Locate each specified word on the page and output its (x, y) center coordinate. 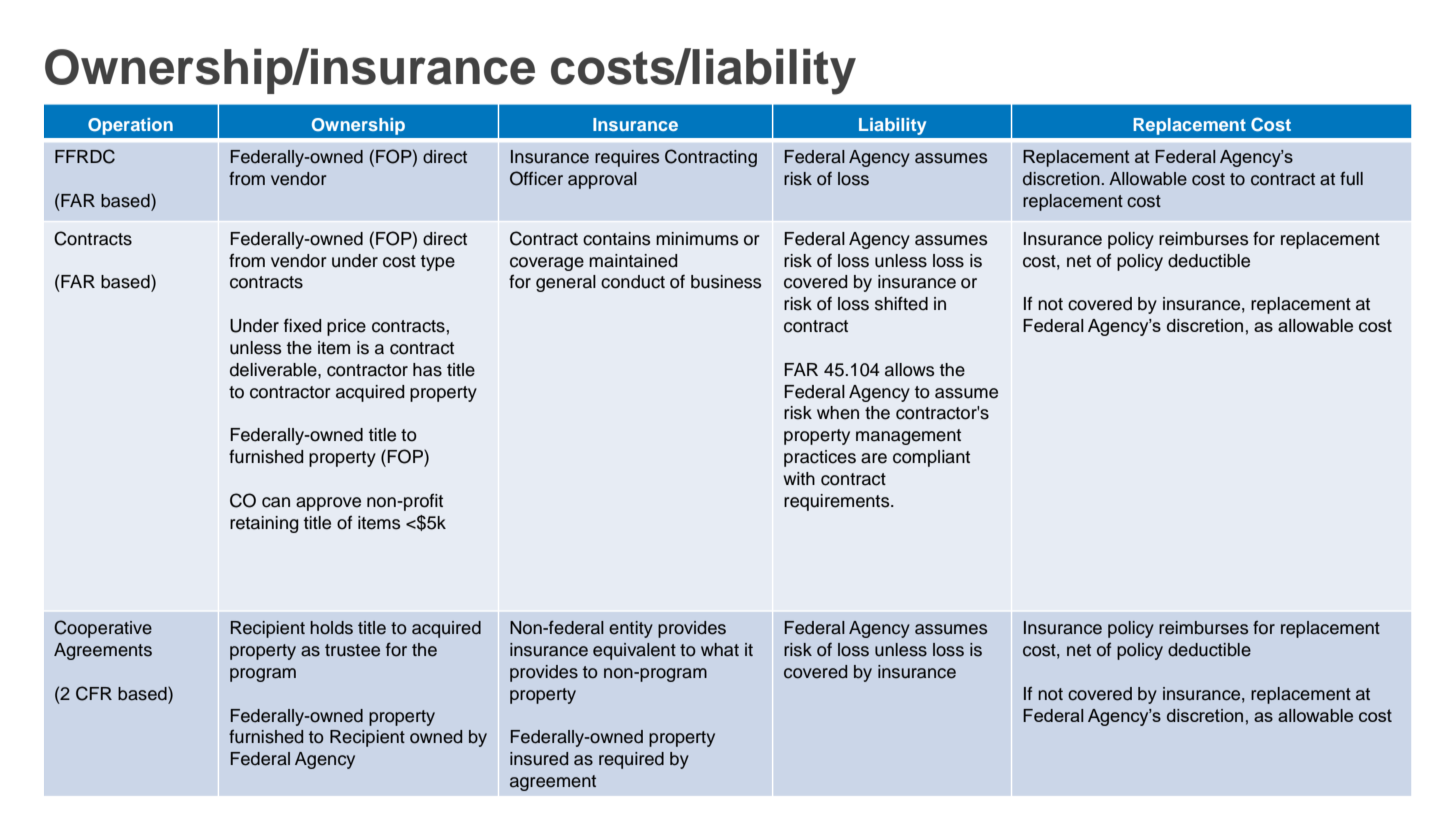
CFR (94, 693)
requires (627, 158)
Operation (130, 126)
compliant (931, 458)
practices (820, 458)
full (1351, 179)
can (276, 502)
